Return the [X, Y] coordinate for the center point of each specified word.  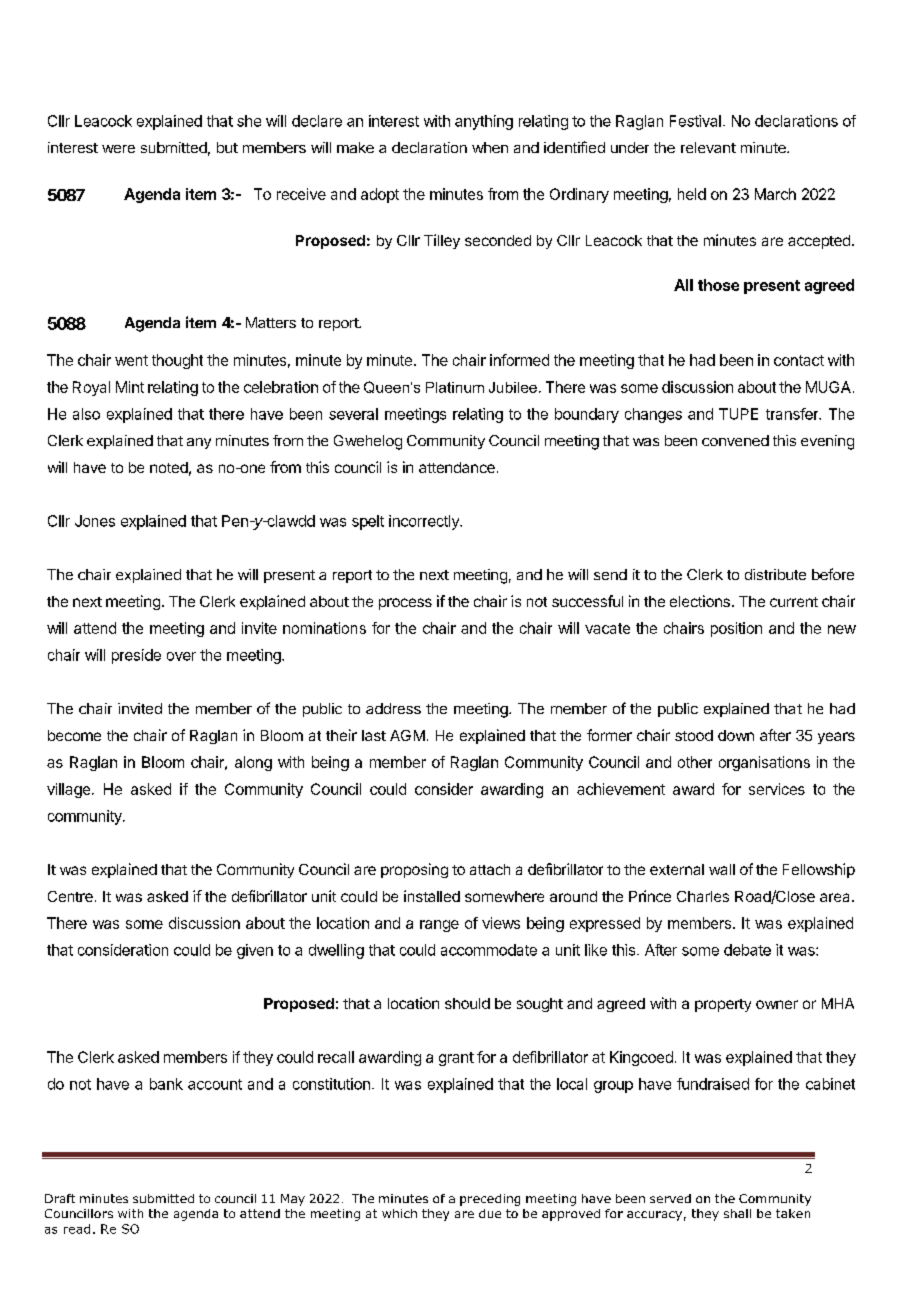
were [118, 149]
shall [737, 1213]
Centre [70, 896]
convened [735, 440]
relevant [708, 147]
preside [136, 656]
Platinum [455, 387]
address [393, 708]
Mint [130, 387]
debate [747, 950]
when [490, 147]
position [736, 629]
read [77, 1229]
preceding [490, 1200]
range [439, 926]
